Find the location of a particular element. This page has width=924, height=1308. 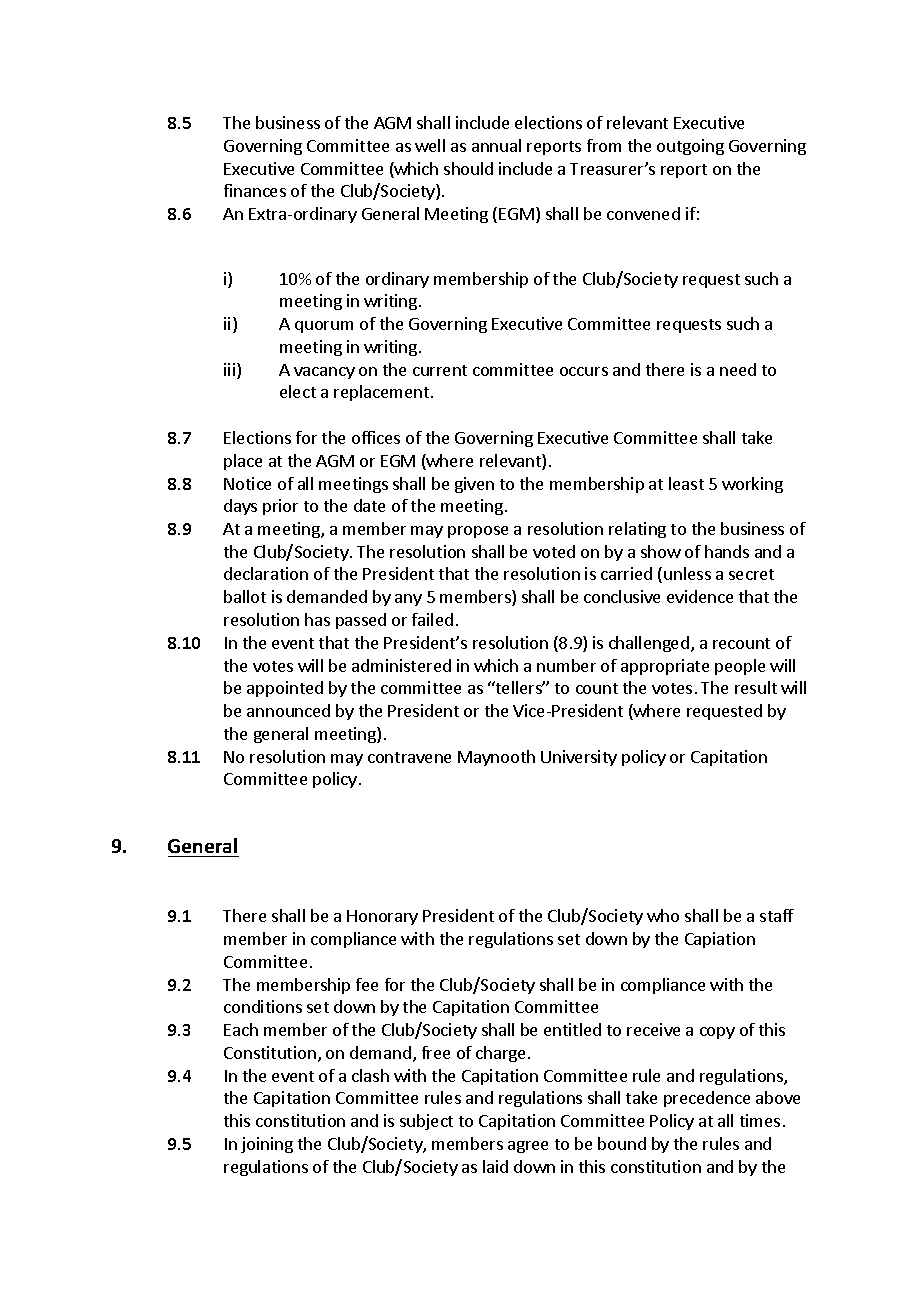

current is located at coordinates (440, 370).
